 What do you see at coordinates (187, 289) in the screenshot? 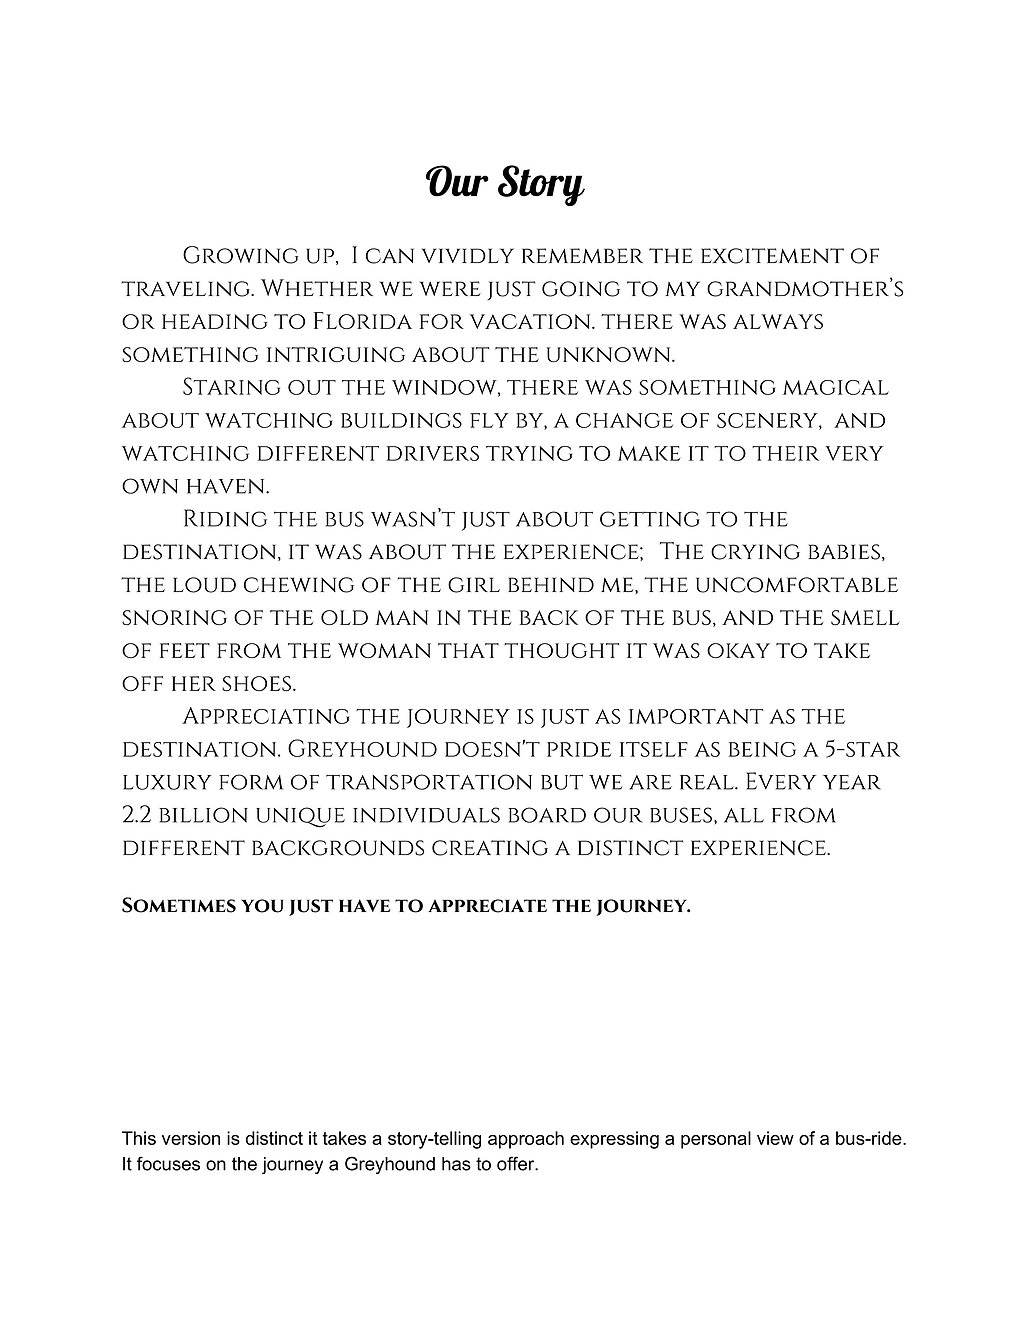
I see `traveling` at bounding box center [187, 289].
